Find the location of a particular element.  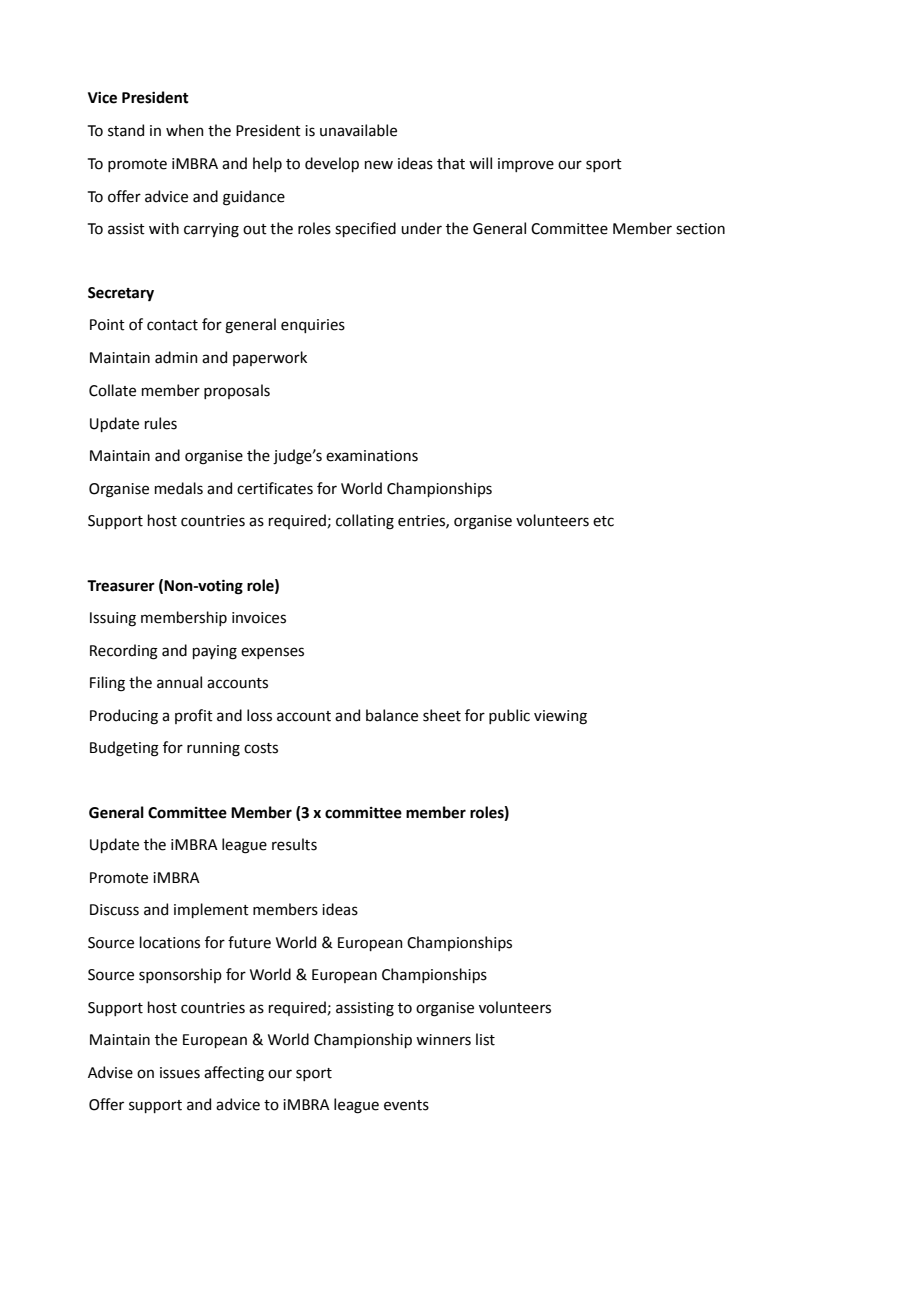

when is located at coordinates (185, 130).
